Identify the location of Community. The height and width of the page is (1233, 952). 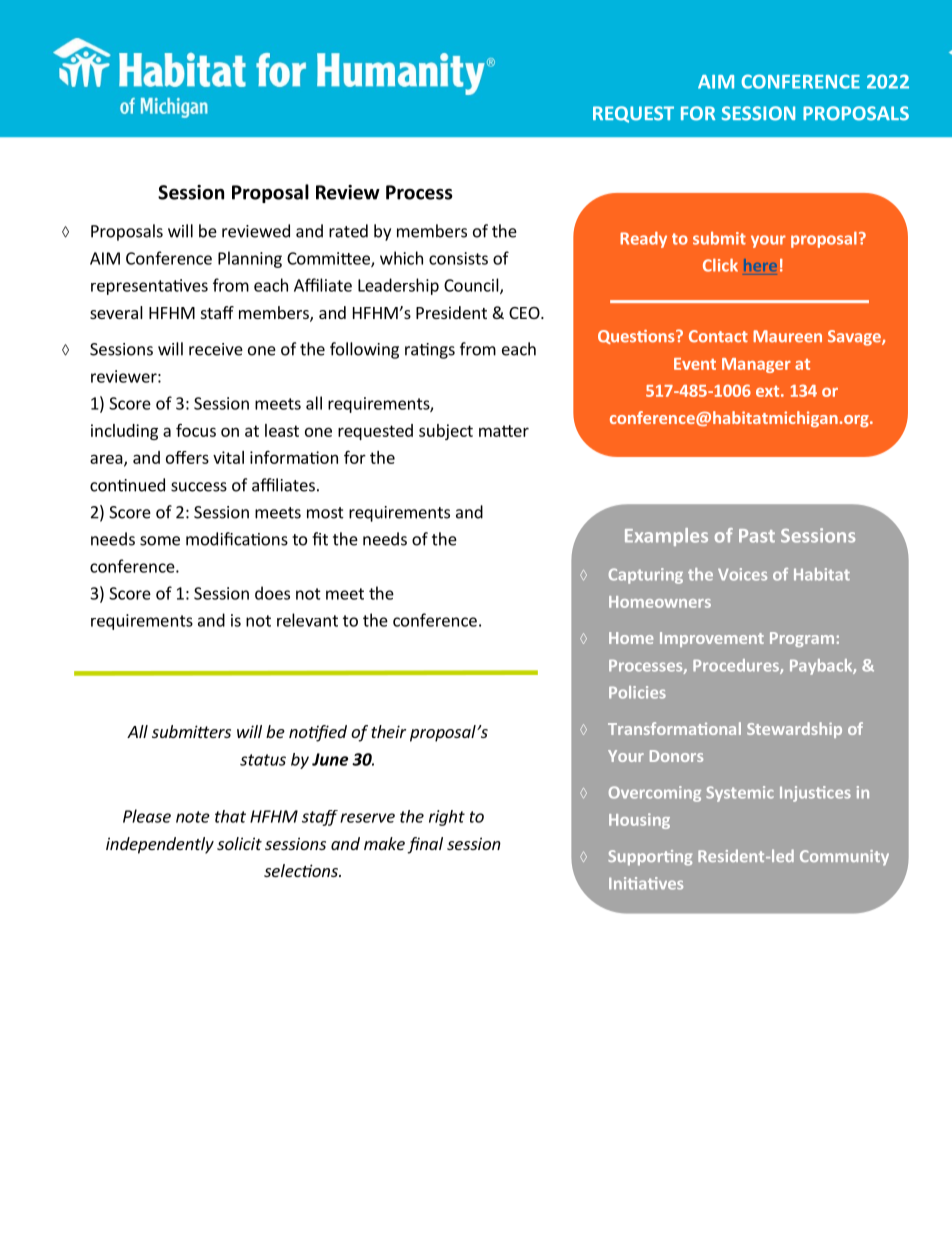
(844, 858).
